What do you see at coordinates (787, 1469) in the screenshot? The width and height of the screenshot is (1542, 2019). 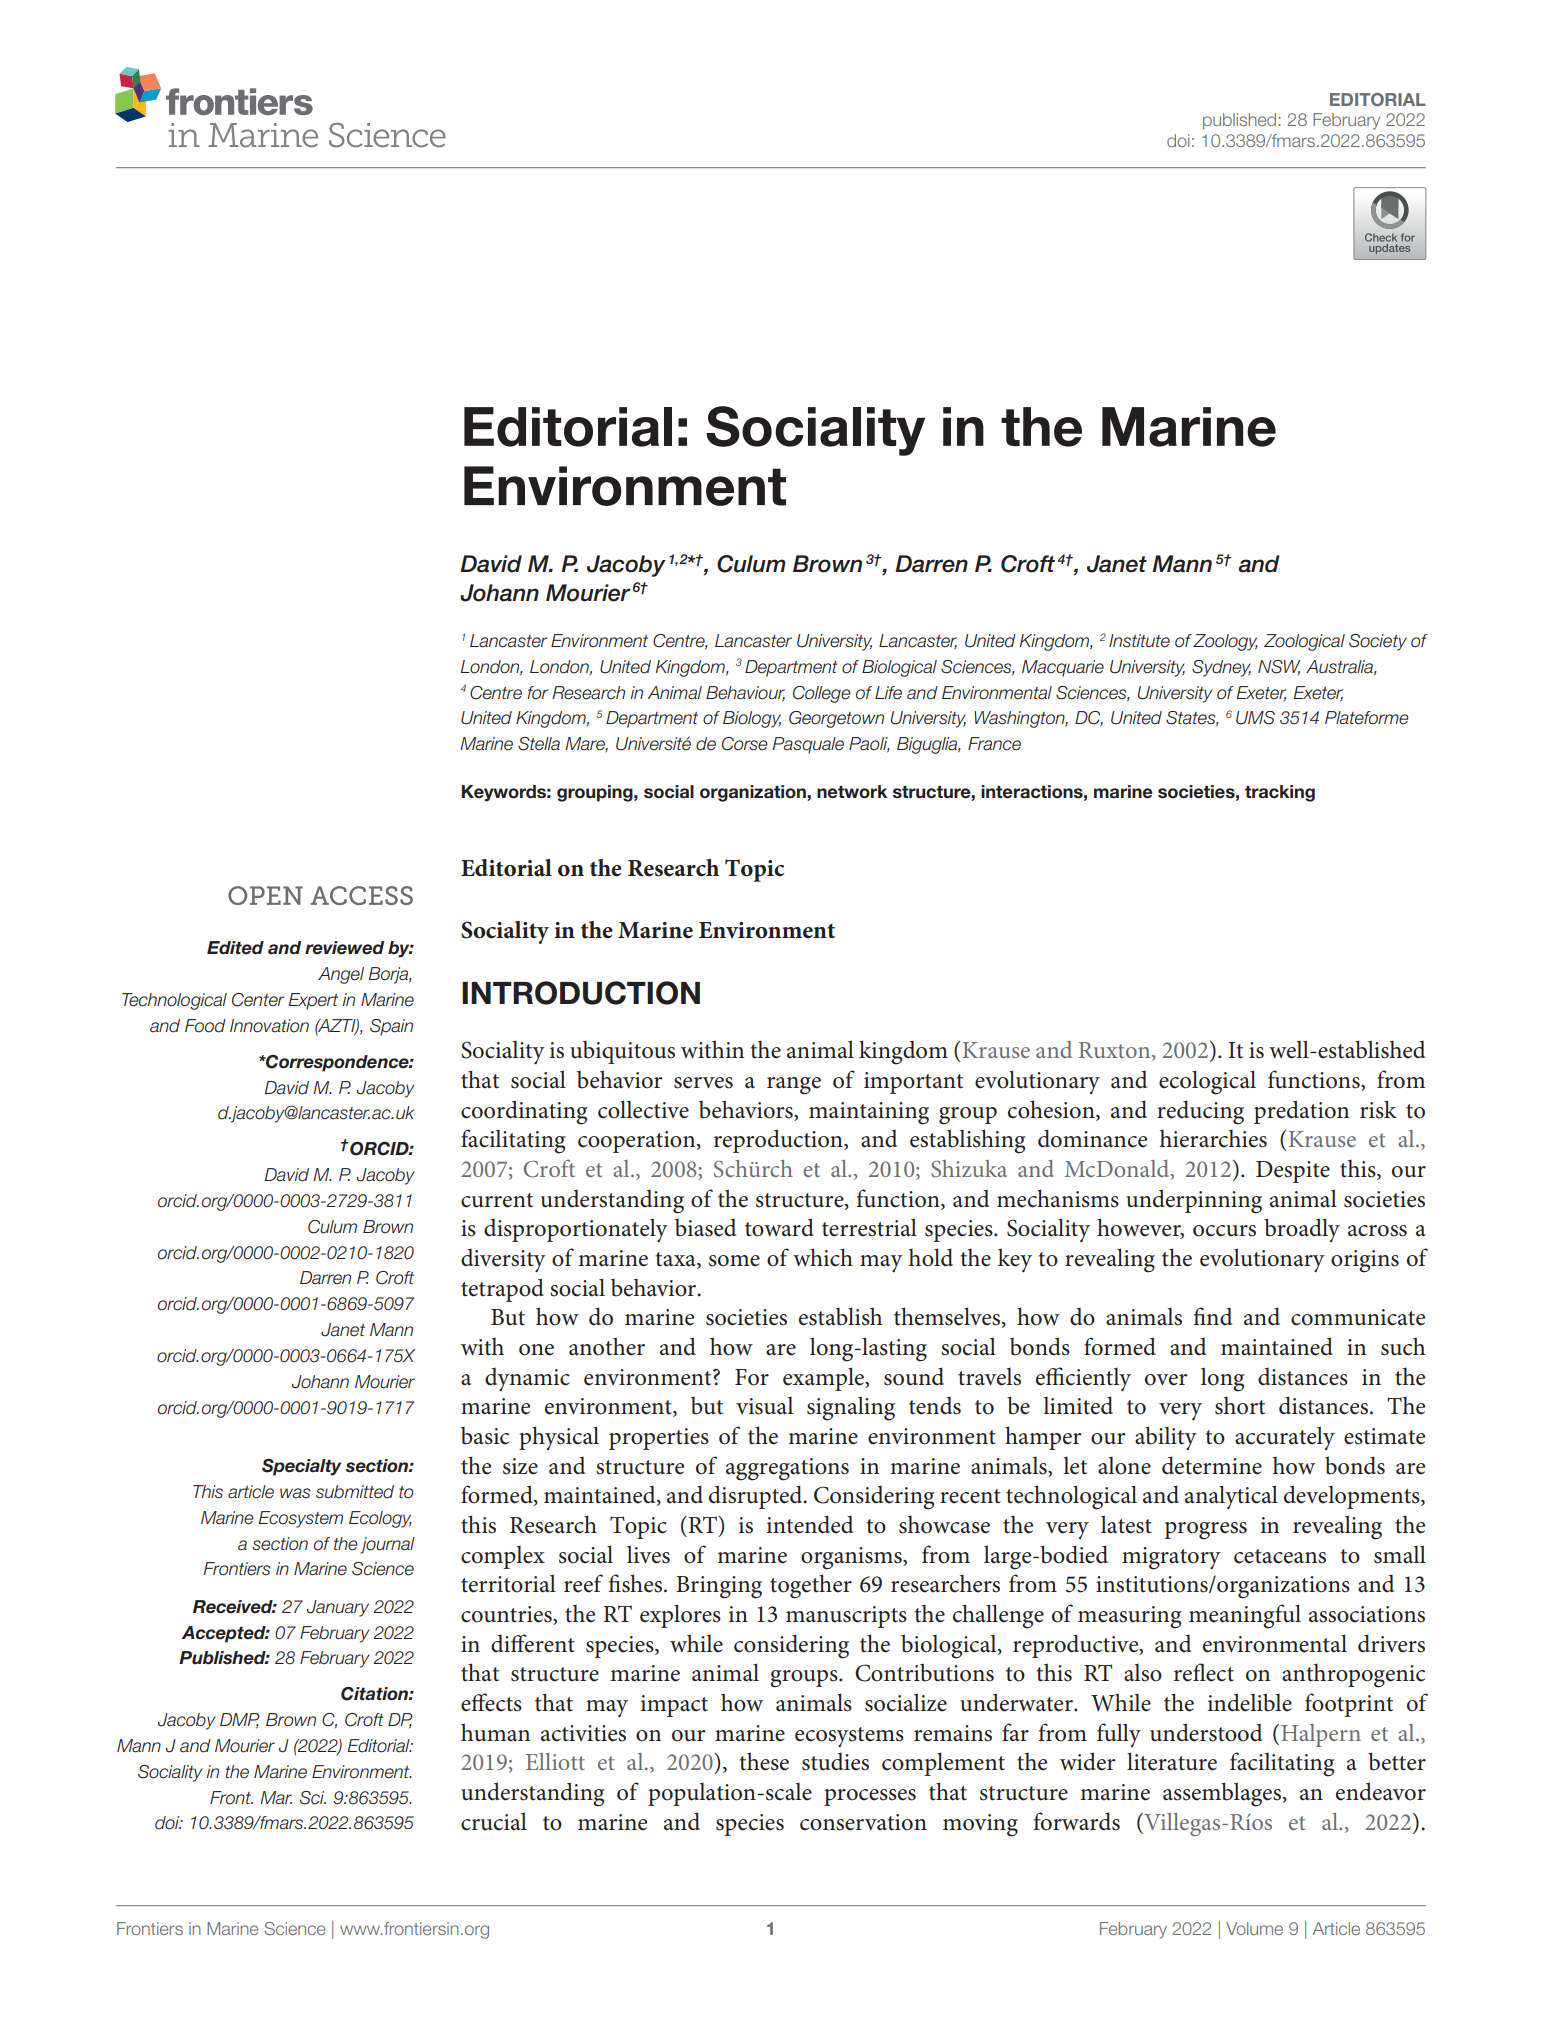 I see `aggregations` at bounding box center [787, 1469].
